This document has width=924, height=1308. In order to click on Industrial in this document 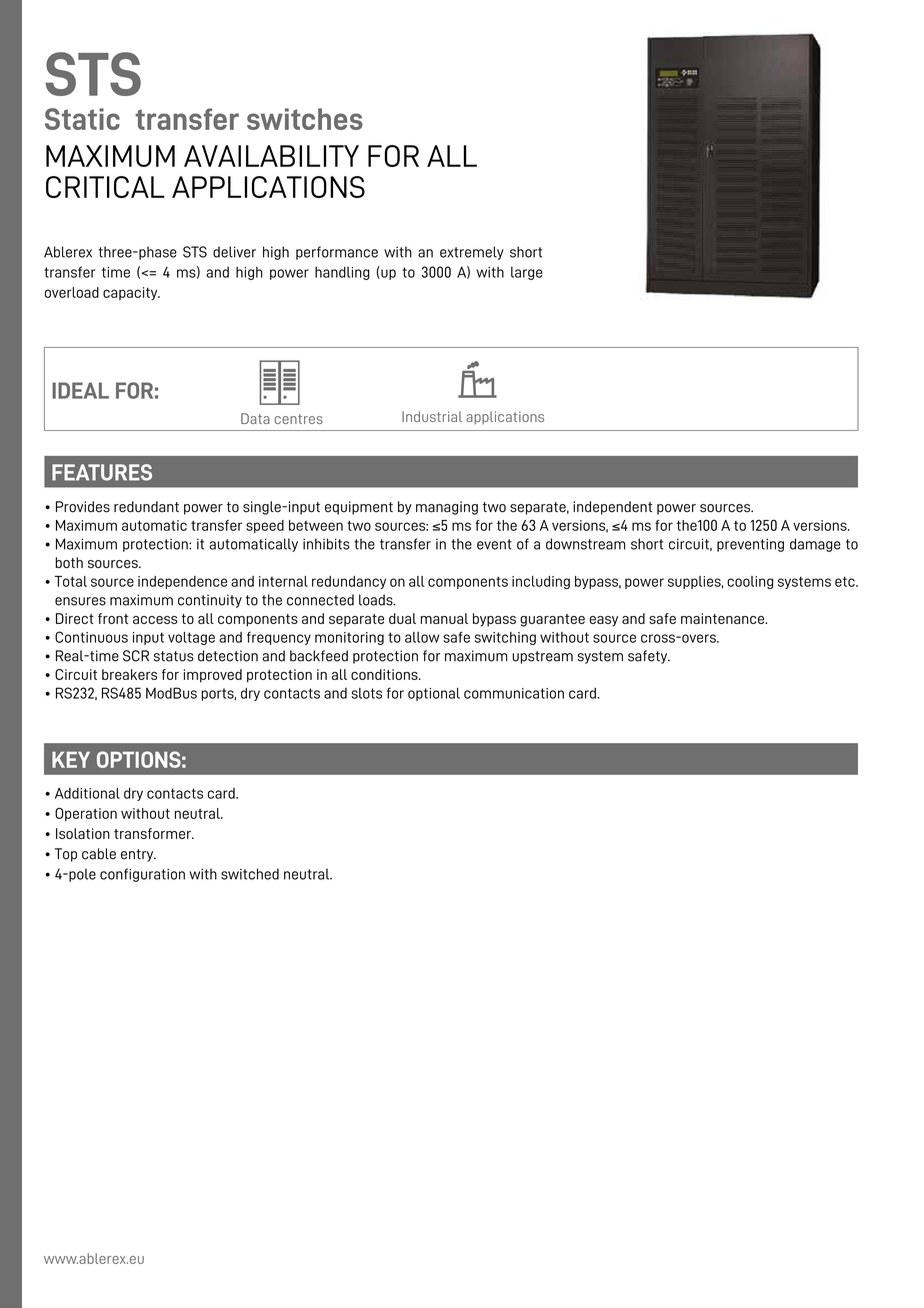, I will do `click(432, 416)`.
